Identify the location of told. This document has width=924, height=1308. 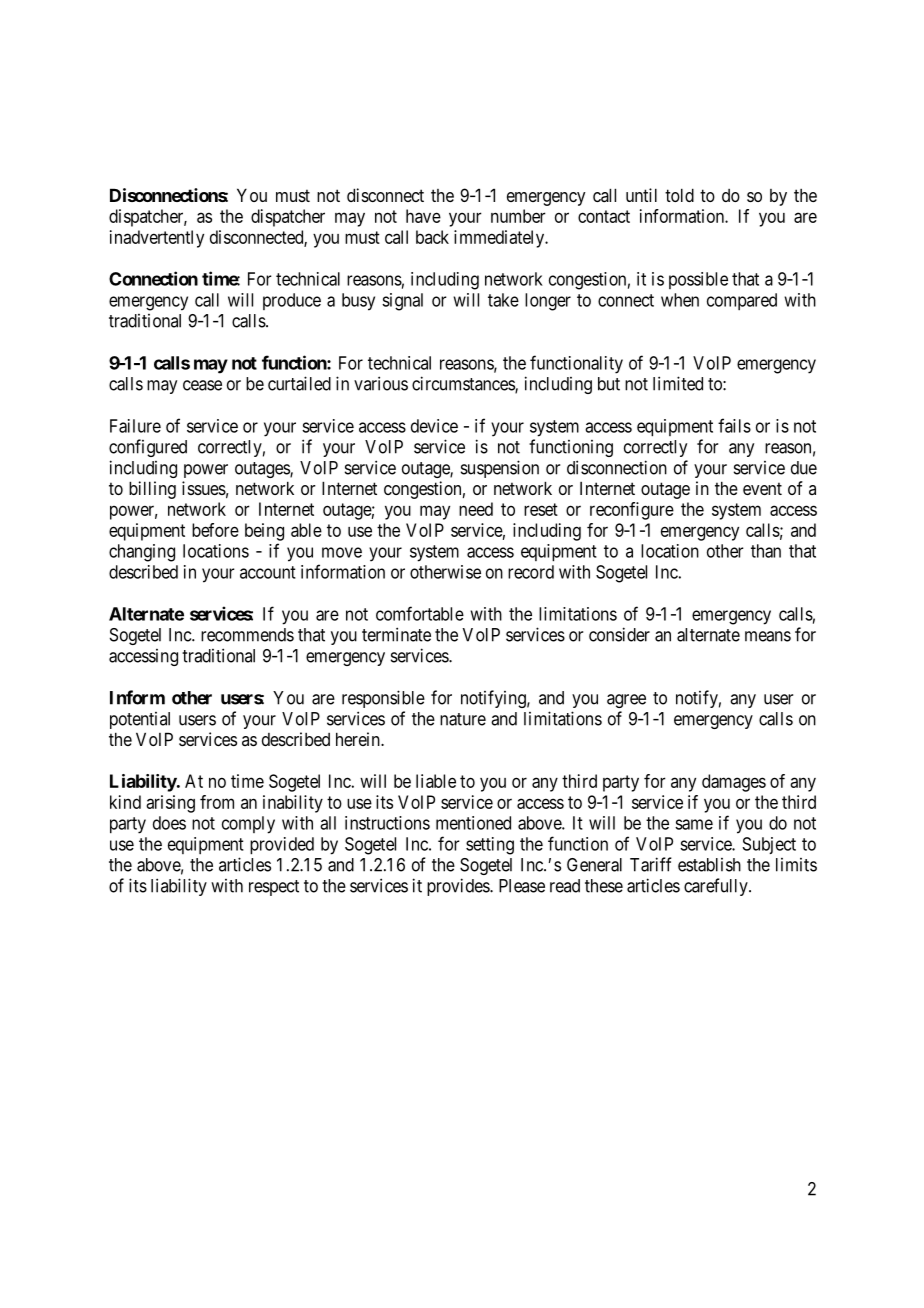
(679, 195).
